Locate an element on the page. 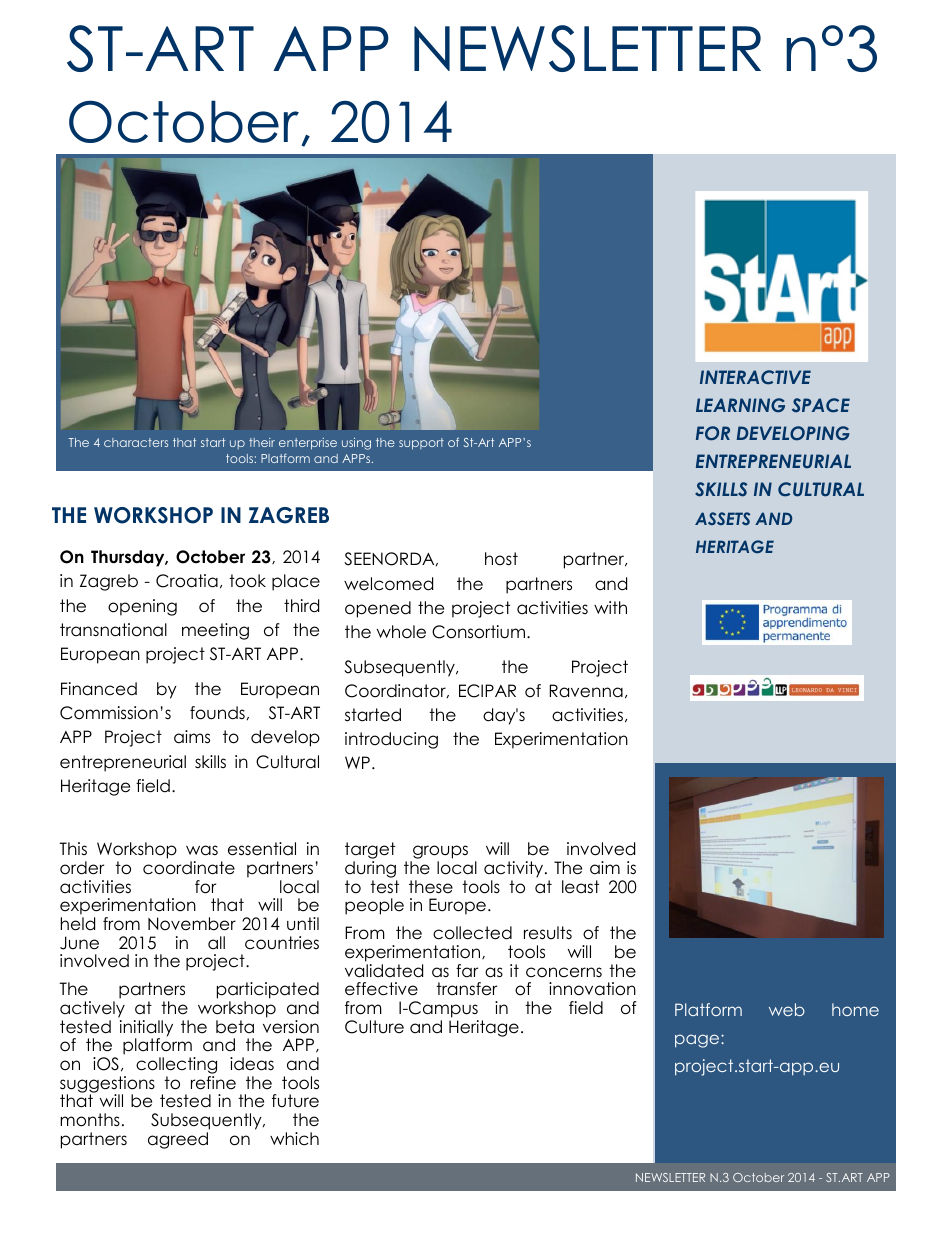 This image has height=1233, width=952. these is located at coordinates (431, 887).
